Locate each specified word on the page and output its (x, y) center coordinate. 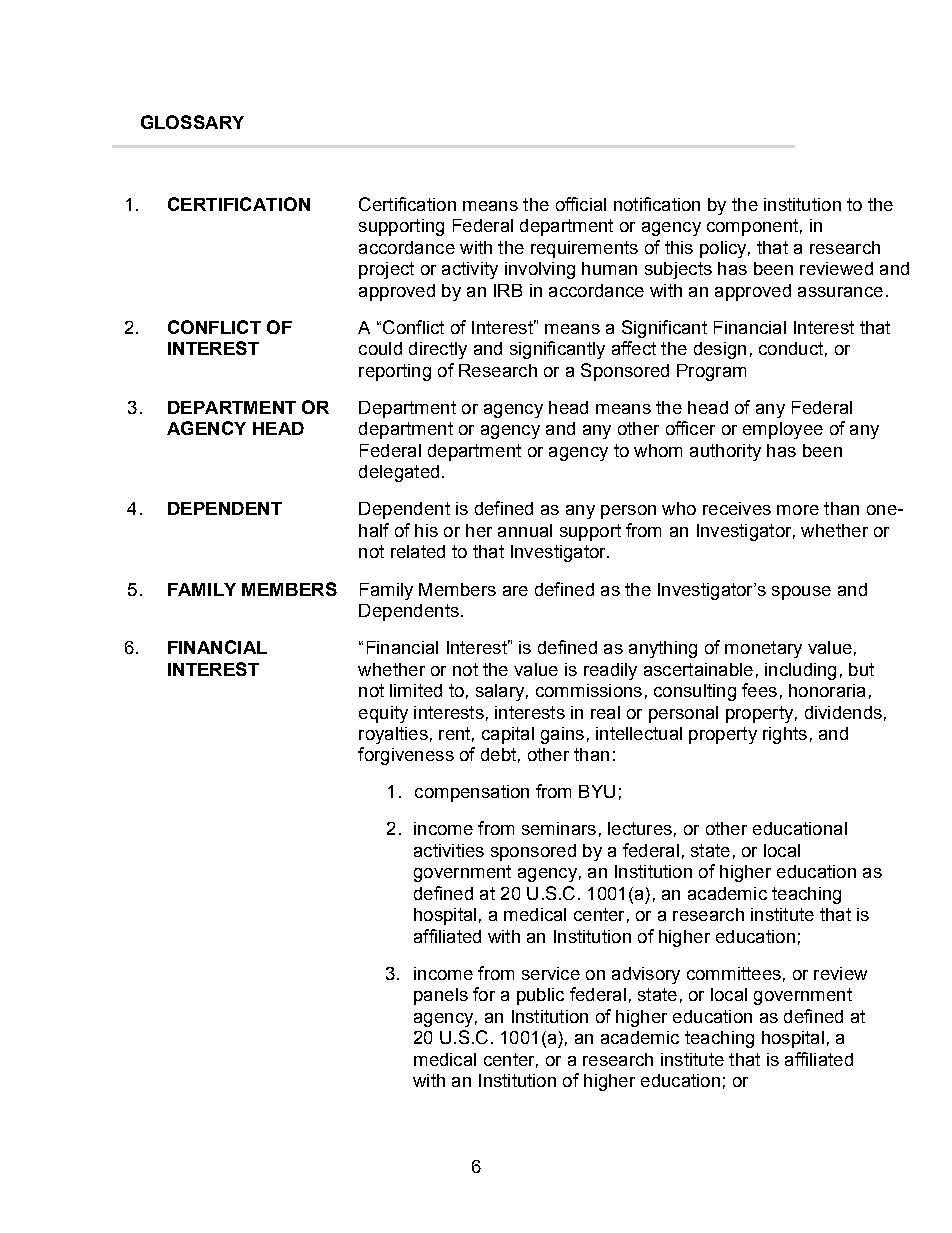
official (581, 204)
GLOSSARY (192, 122)
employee (783, 430)
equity (383, 714)
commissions (589, 690)
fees (759, 690)
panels (441, 996)
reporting (395, 372)
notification (657, 204)
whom (658, 450)
